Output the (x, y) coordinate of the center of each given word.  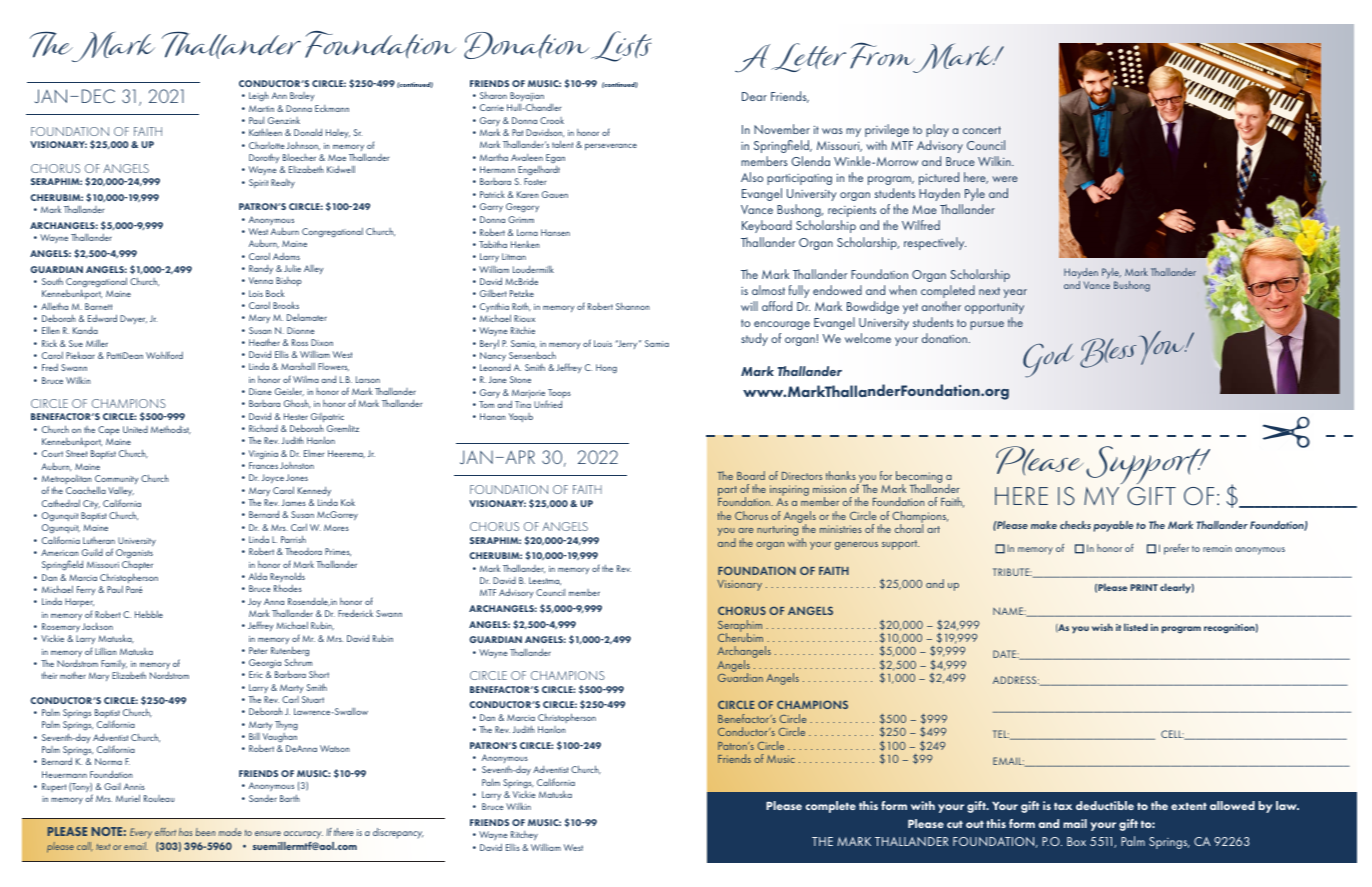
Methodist (171, 430)
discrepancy (398, 833)
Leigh (259, 97)
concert (982, 130)
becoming (919, 478)
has (185, 832)
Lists (621, 46)
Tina (523, 404)
